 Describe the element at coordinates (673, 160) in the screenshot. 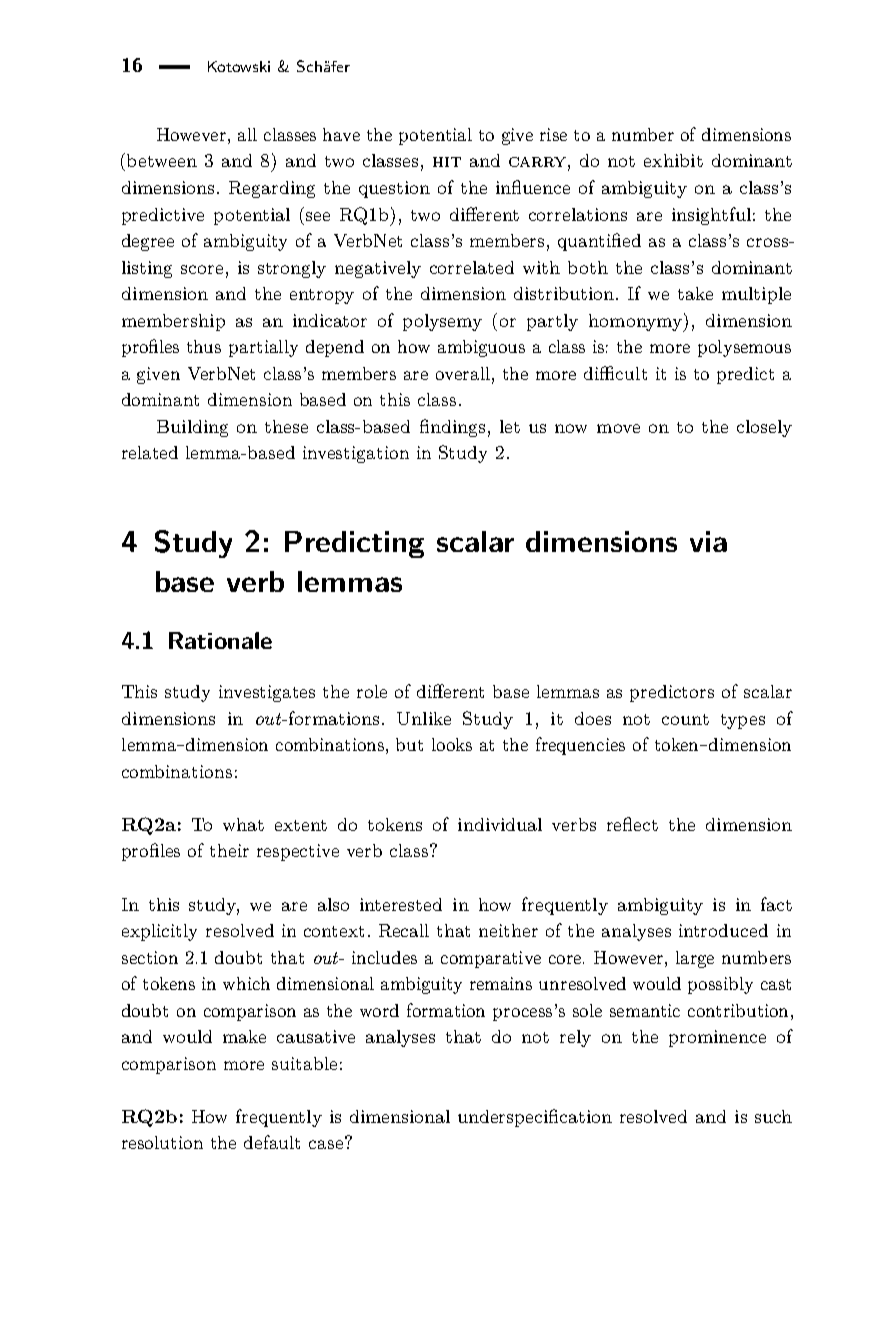

I see `exhibit` at that location.
